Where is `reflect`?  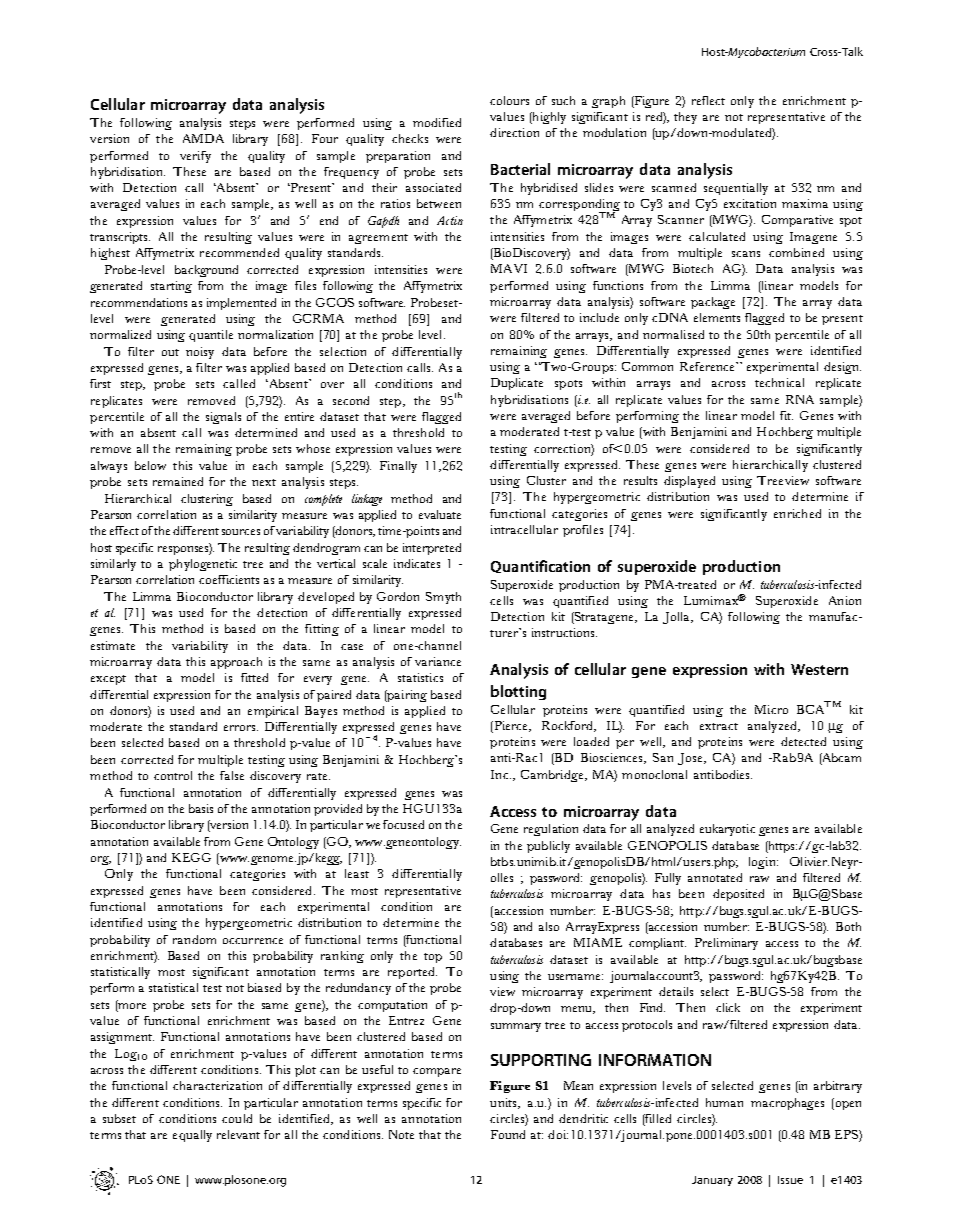 reflect is located at coordinates (708, 100).
